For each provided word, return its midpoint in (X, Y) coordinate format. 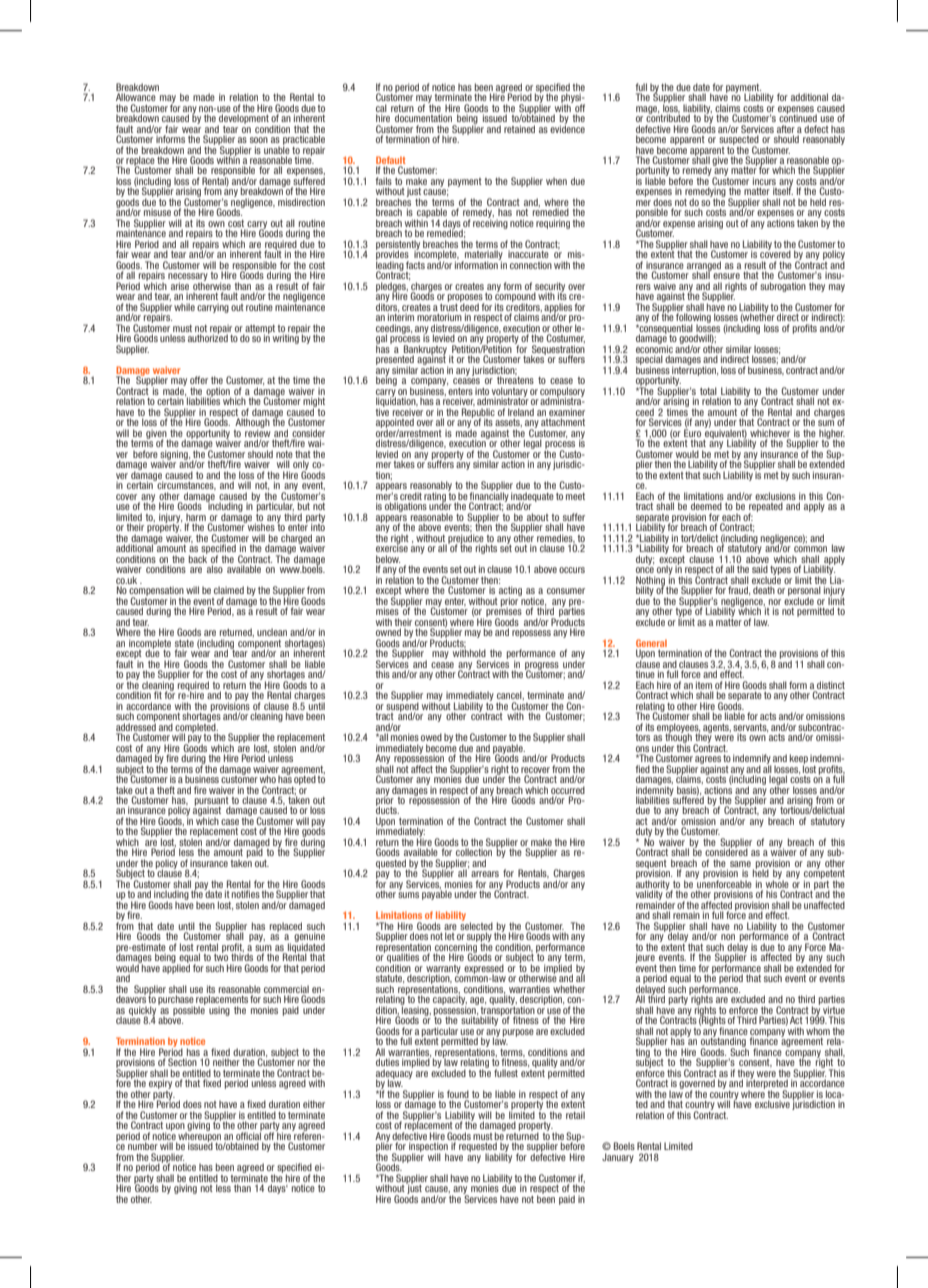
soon (259, 140)
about (538, 517)
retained (519, 129)
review (257, 432)
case (230, 822)
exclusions (775, 496)
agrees (708, 761)
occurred (568, 790)
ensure (726, 276)
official (249, 1135)
